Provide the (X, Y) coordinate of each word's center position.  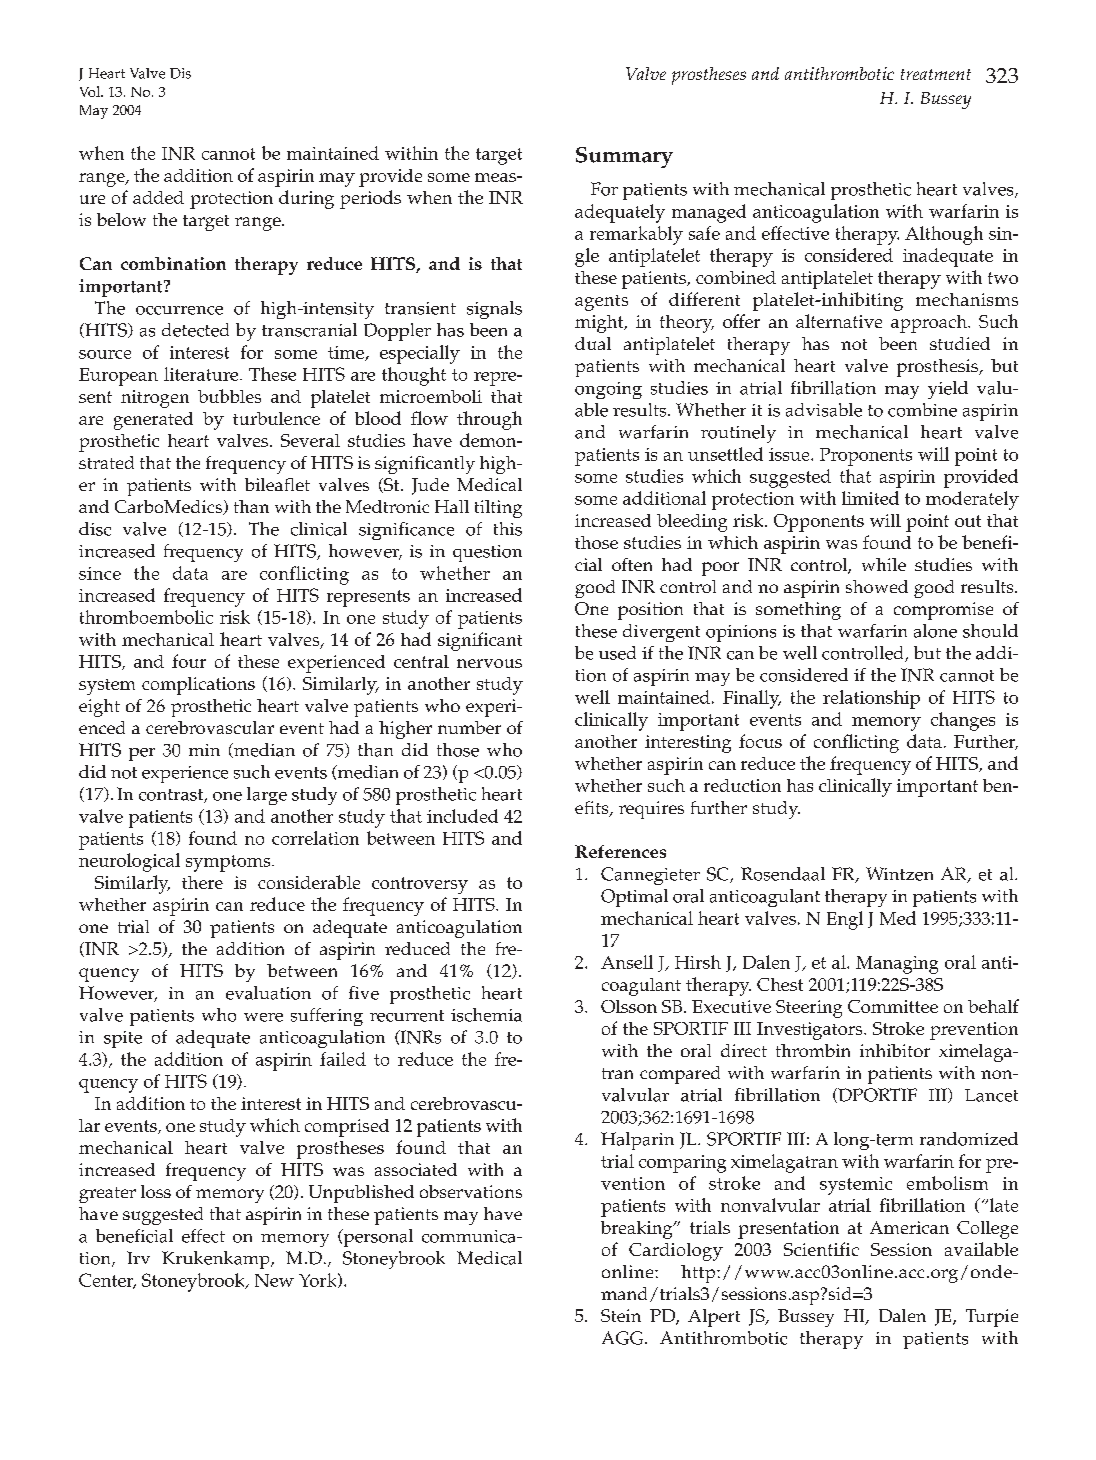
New (274, 1280)
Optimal (634, 898)
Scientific (821, 1249)
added (158, 197)
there (202, 882)
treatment (936, 74)
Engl (845, 920)
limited (870, 498)
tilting (498, 509)
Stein (621, 1315)
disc (95, 529)
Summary (624, 157)
